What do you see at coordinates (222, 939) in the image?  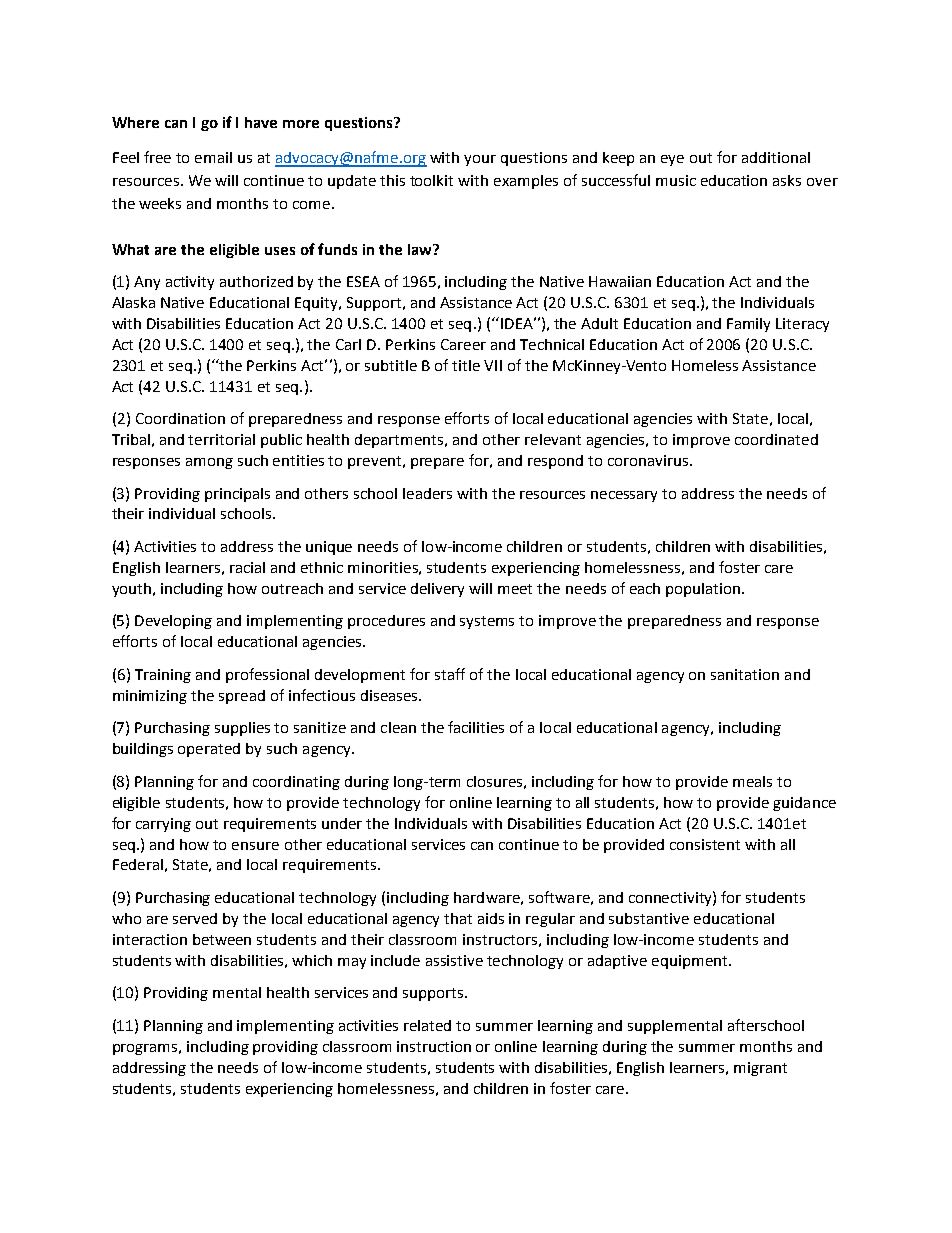 I see `between` at bounding box center [222, 939].
